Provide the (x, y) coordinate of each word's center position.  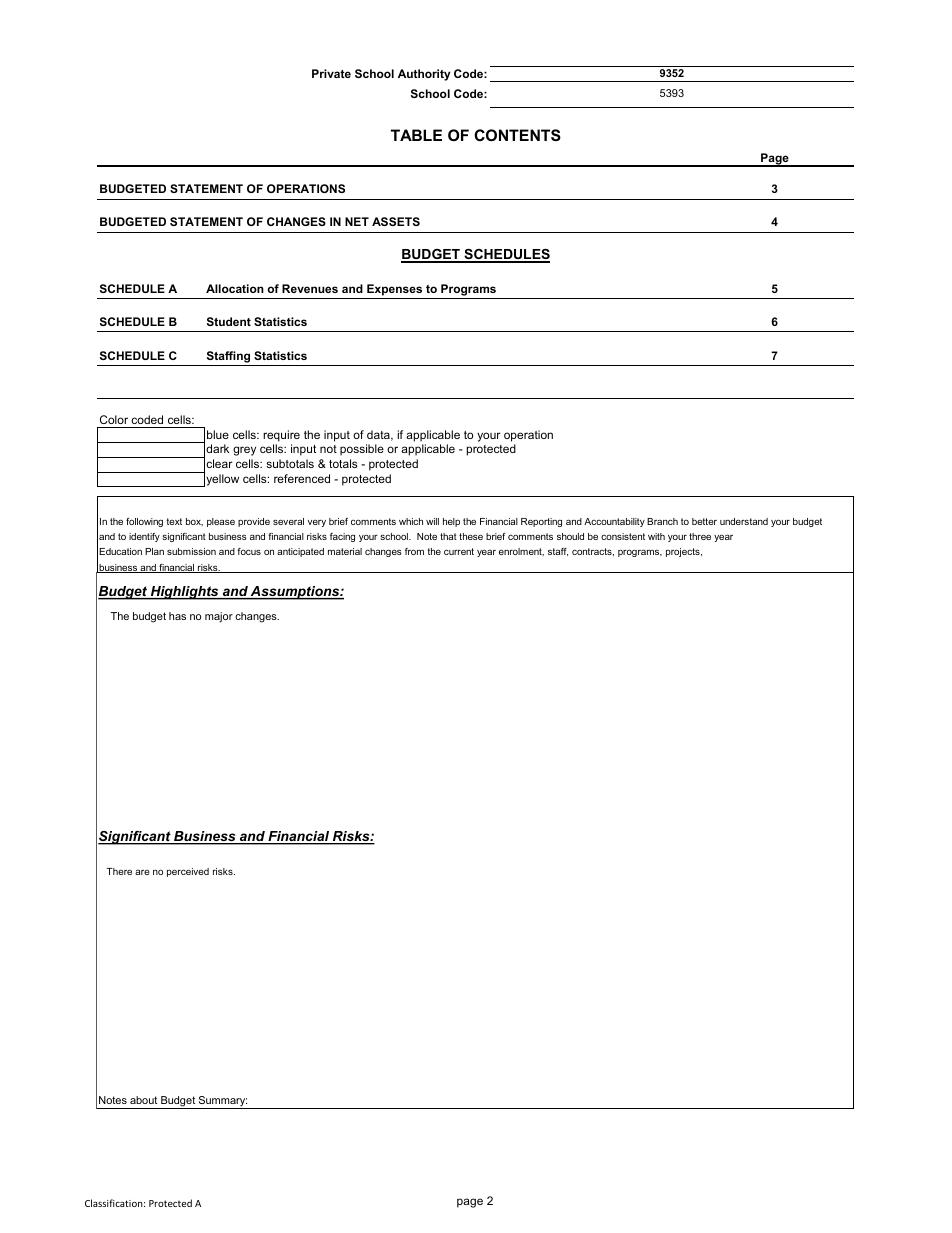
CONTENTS (517, 135)
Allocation (235, 288)
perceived (188, 872)
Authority (424, 75)
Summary (222, 1102)
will (432, 521)
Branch (662, 521)
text (174, 521)
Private (331, 73)
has (177, 616)
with (656, 536)
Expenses (394, 290)
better (704, 521)
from (414, 551)
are (142, 872)
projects (684, 552)
